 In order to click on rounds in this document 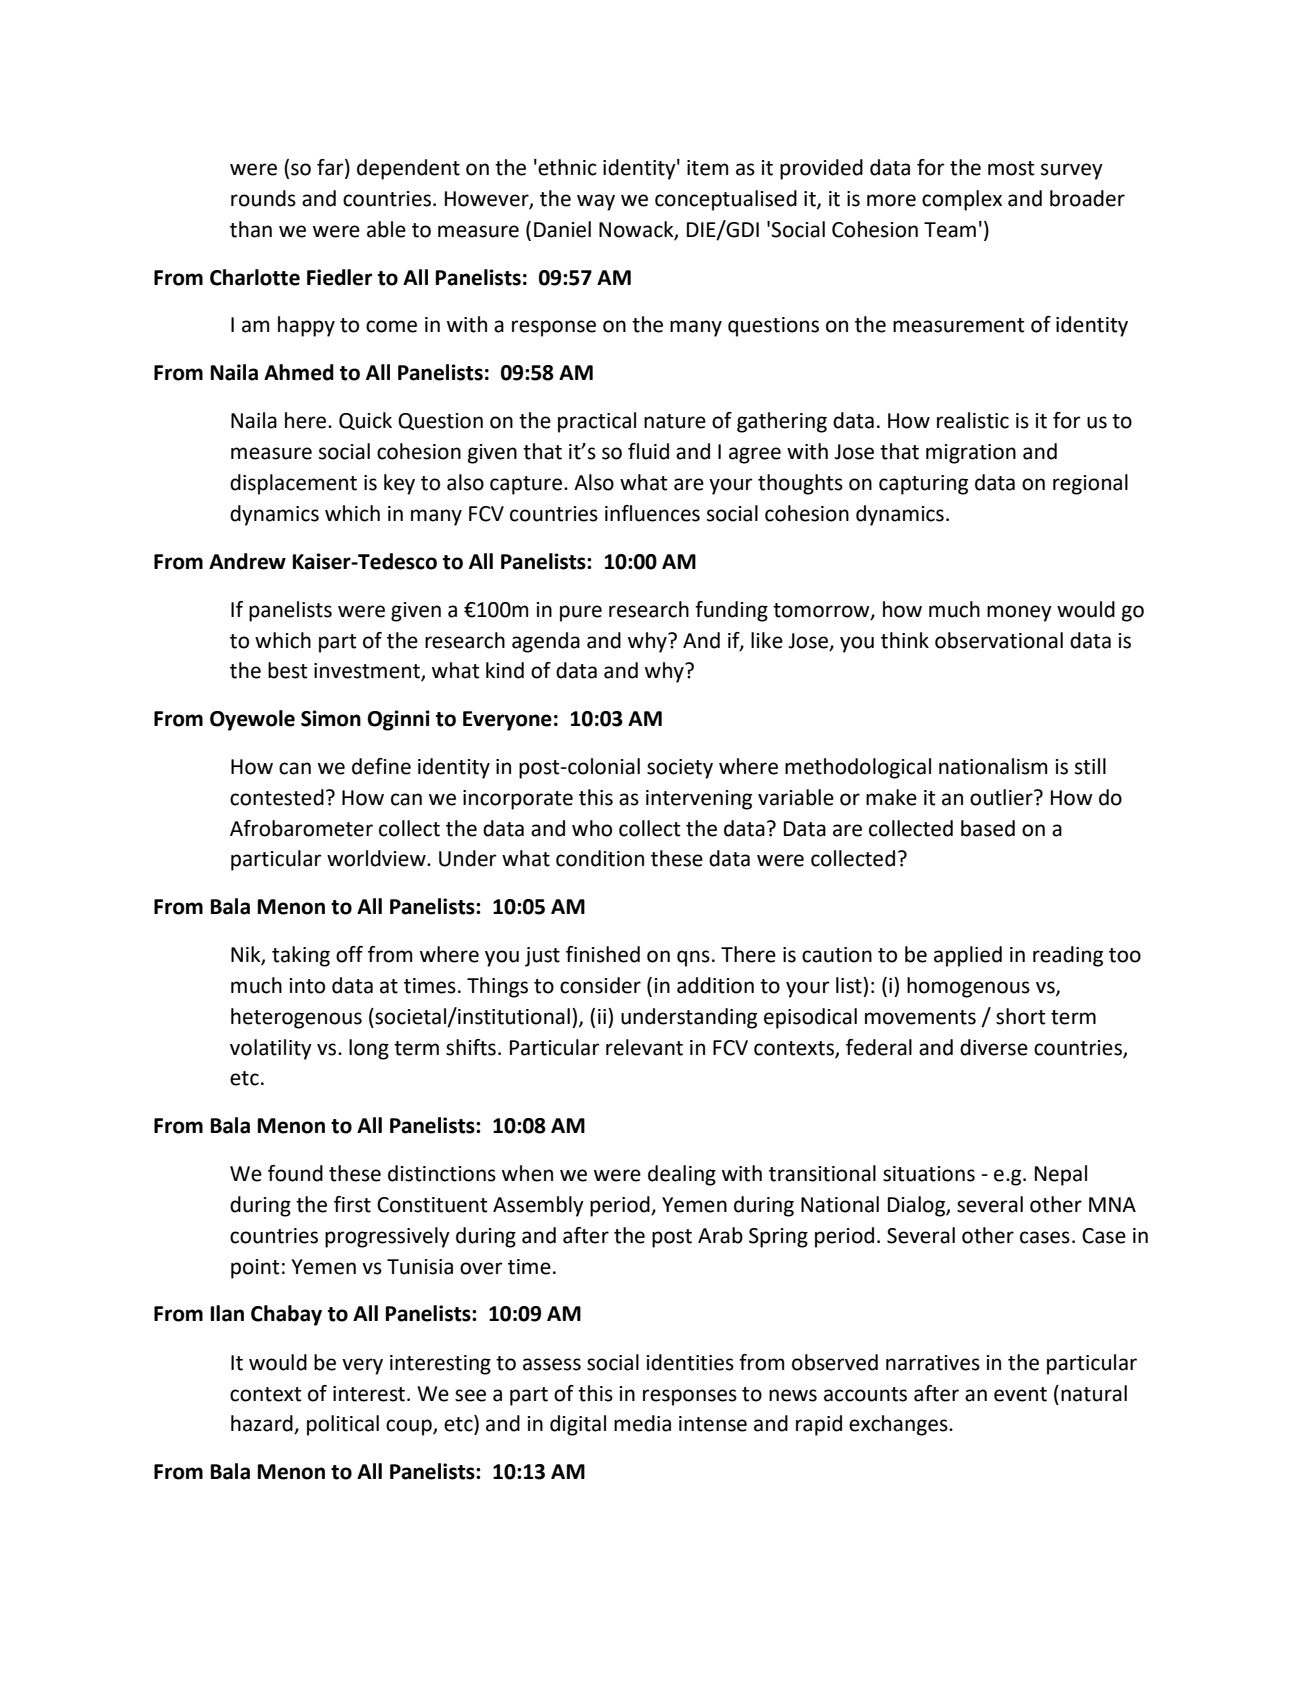, I will do `click(263, 198)`.
